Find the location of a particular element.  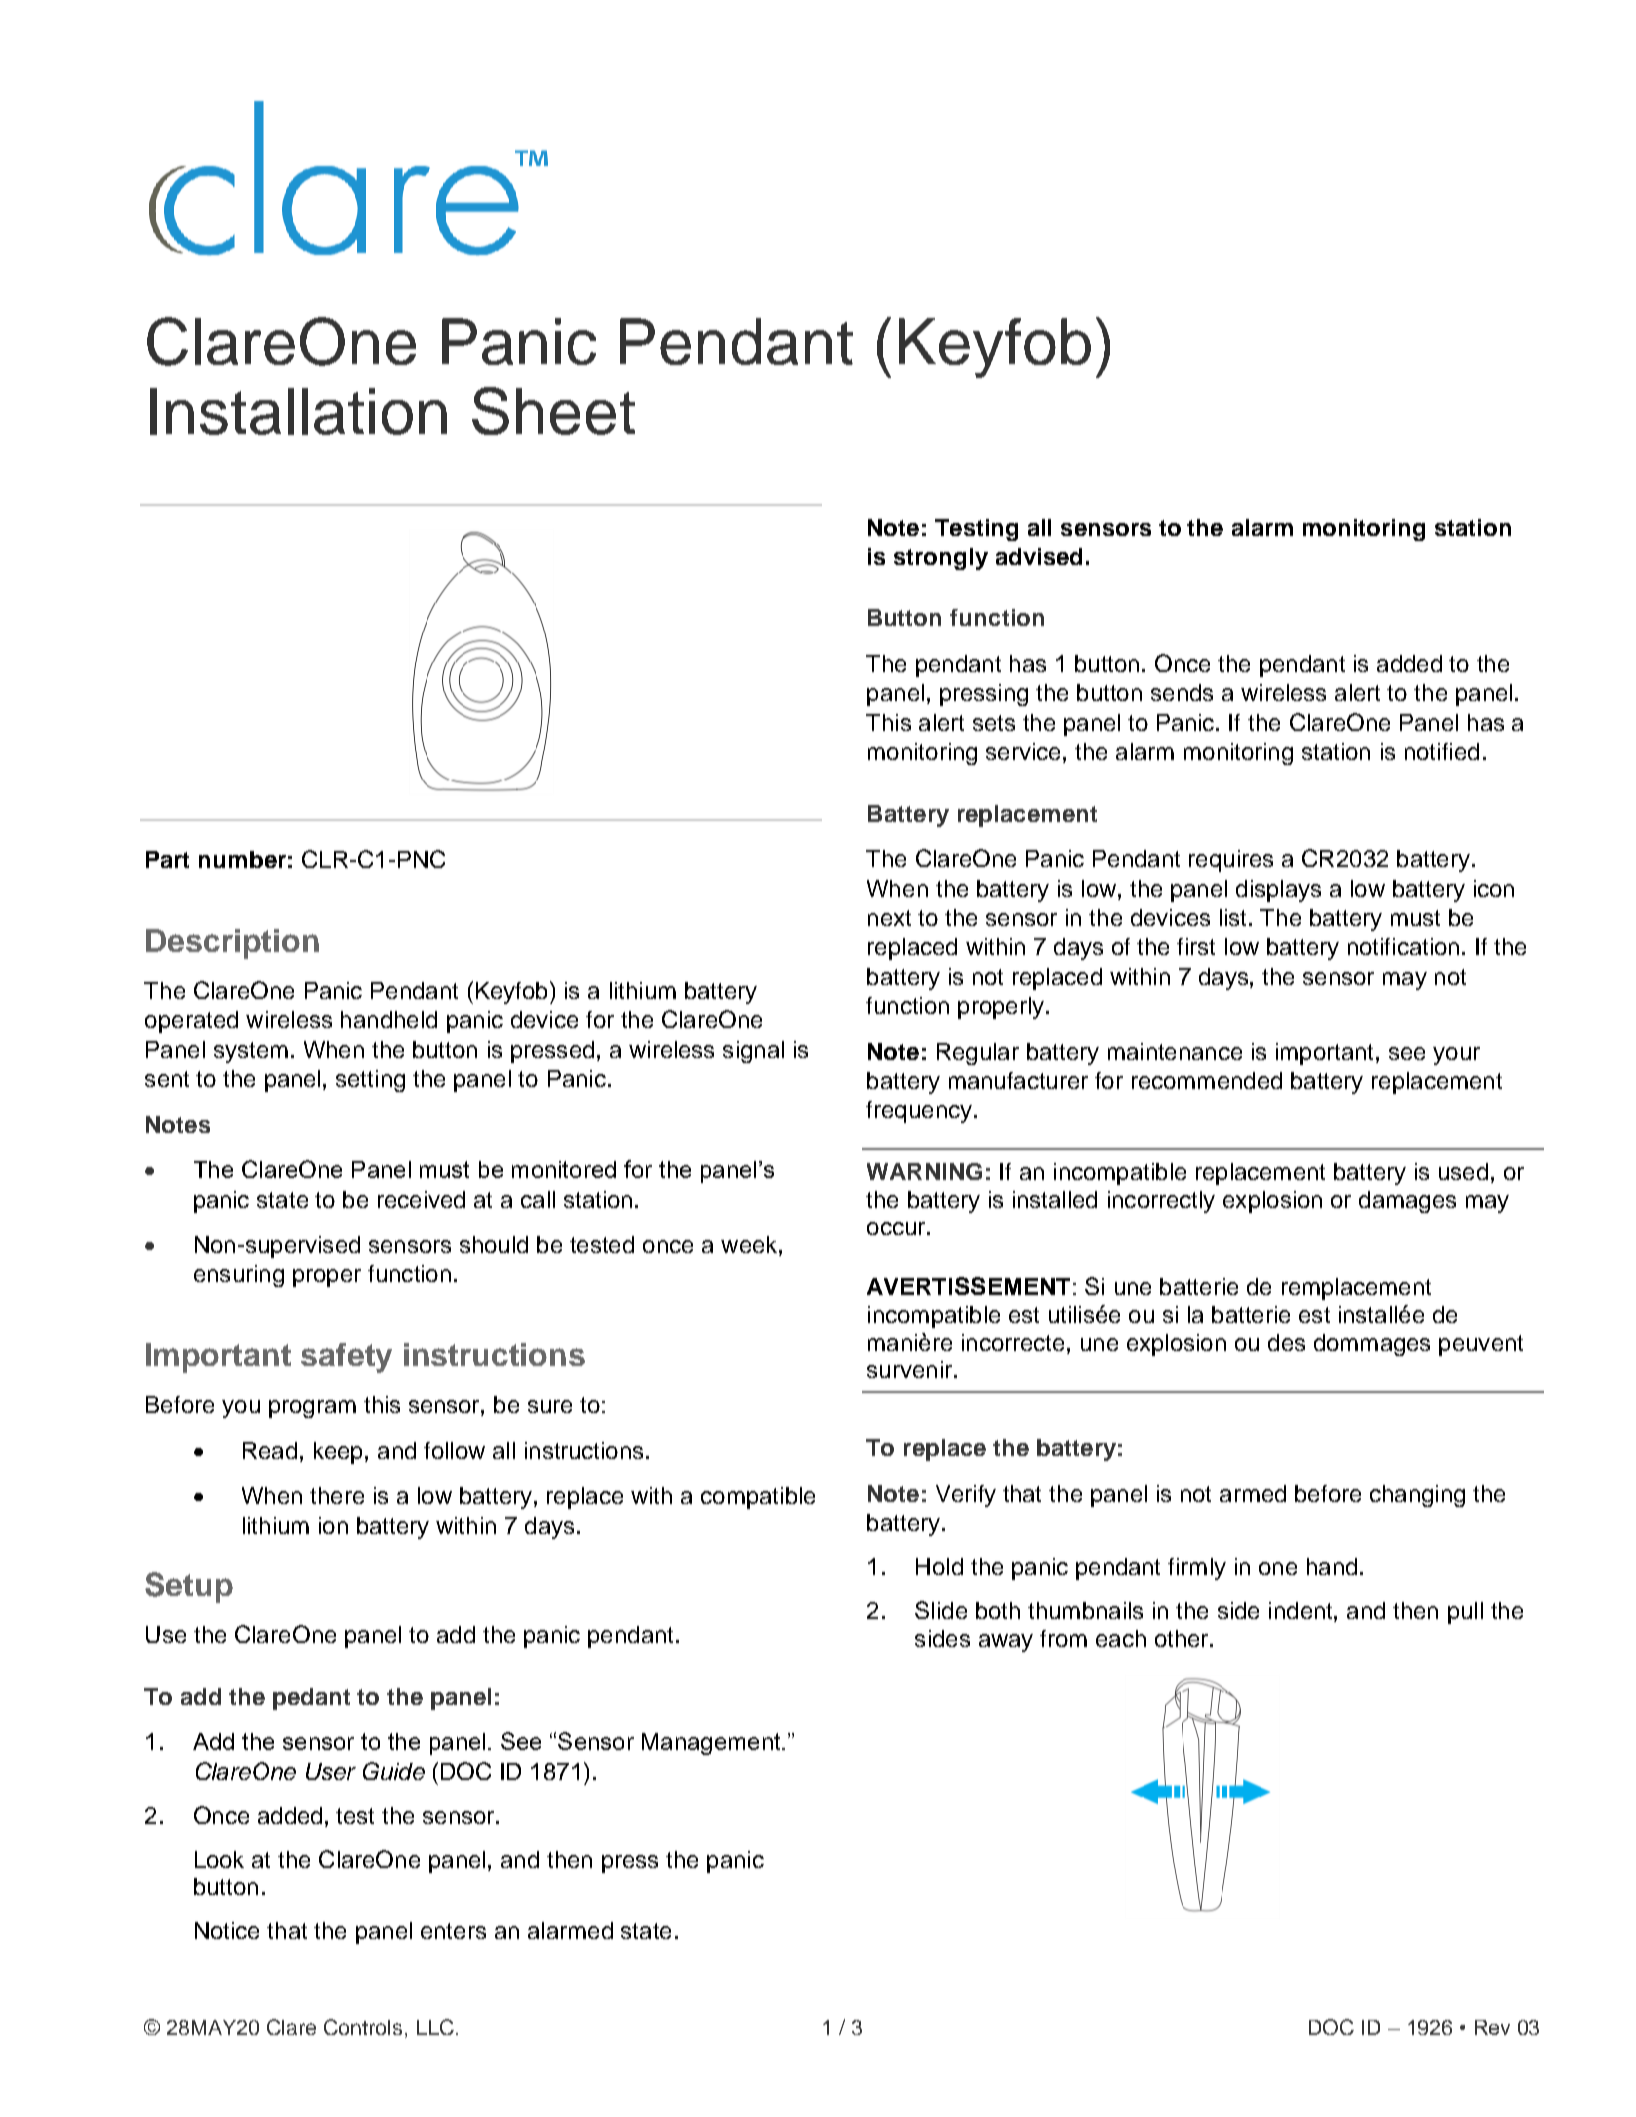

setting is located at coordinates (370, 1081).
